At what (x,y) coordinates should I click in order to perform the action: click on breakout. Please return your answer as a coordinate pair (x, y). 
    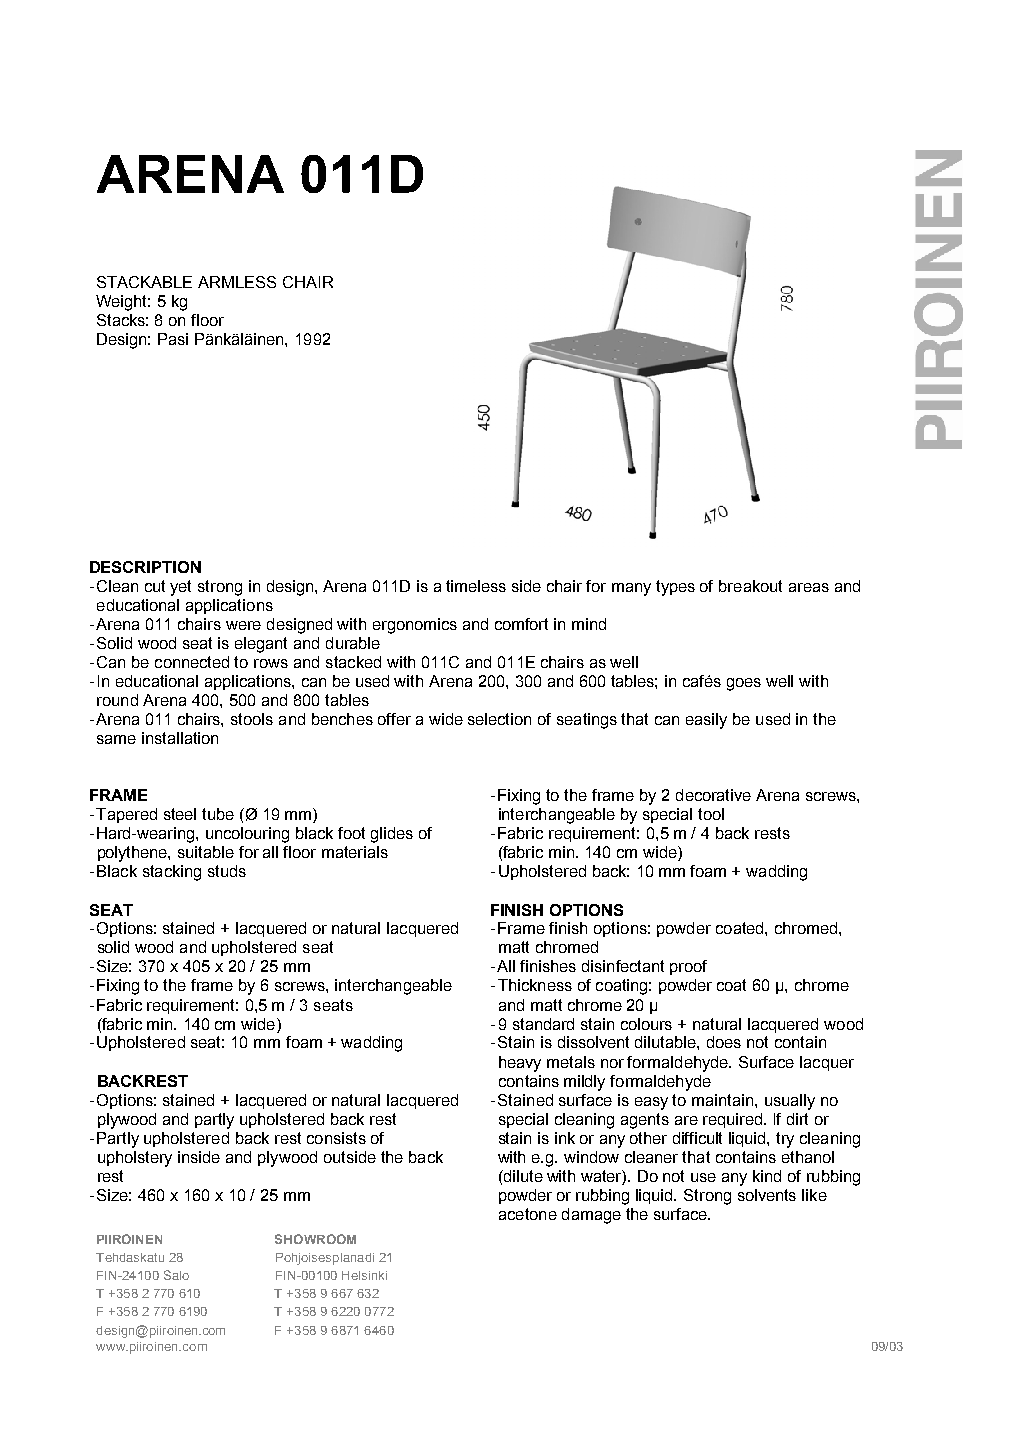
    Looking at the image, I should click on (750, 586).
